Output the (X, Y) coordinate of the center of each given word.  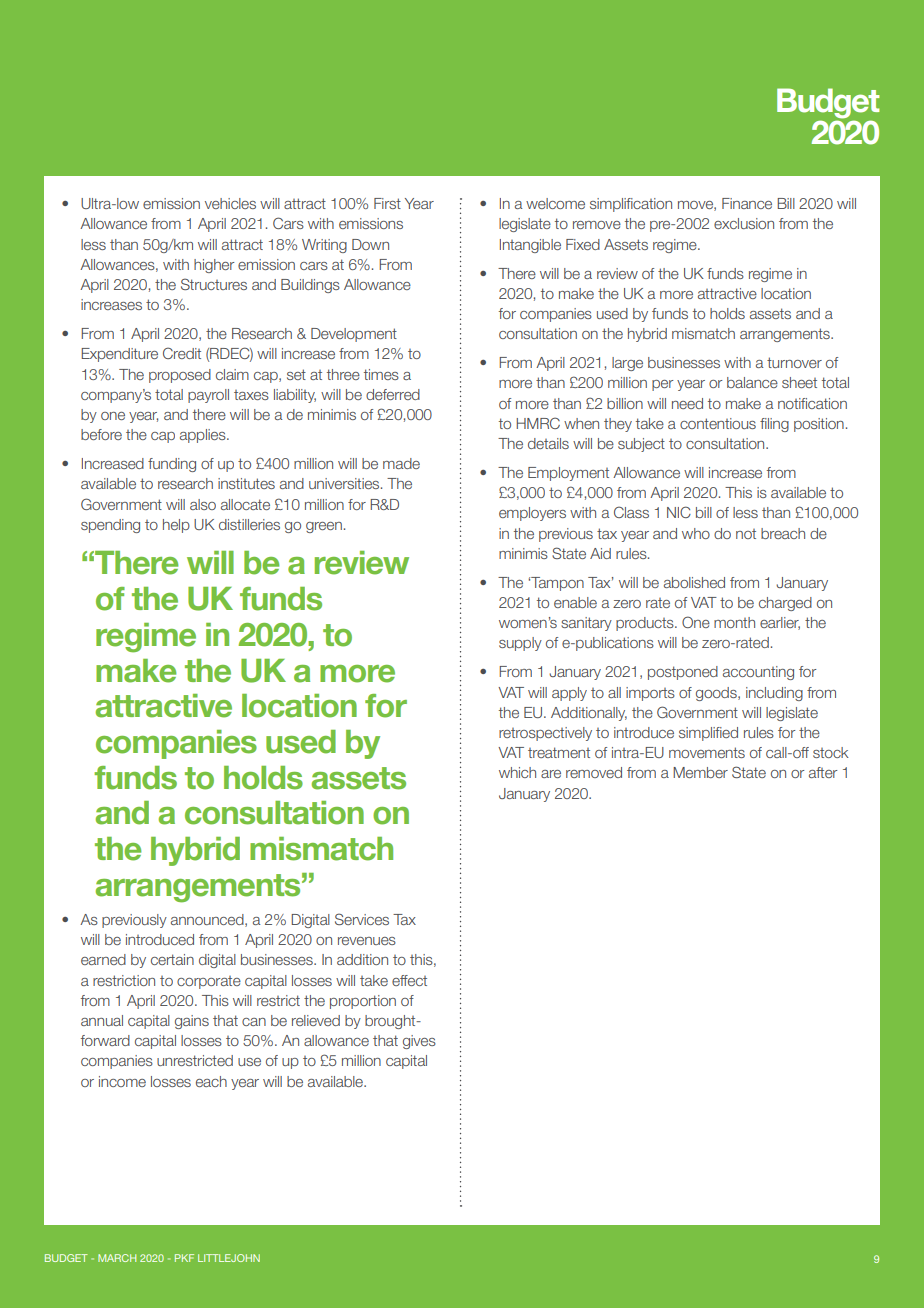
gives (419, 1042)
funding (172, 465)
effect (409, 980)
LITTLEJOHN (229, 1258)
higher (214, 266)
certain (172, 959)
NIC (679, 512)
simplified (708, 734)
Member (700, 772)
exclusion (744, 223)
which (517, 772)
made (401, 463)
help (176, 526)
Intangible (530, 246)
